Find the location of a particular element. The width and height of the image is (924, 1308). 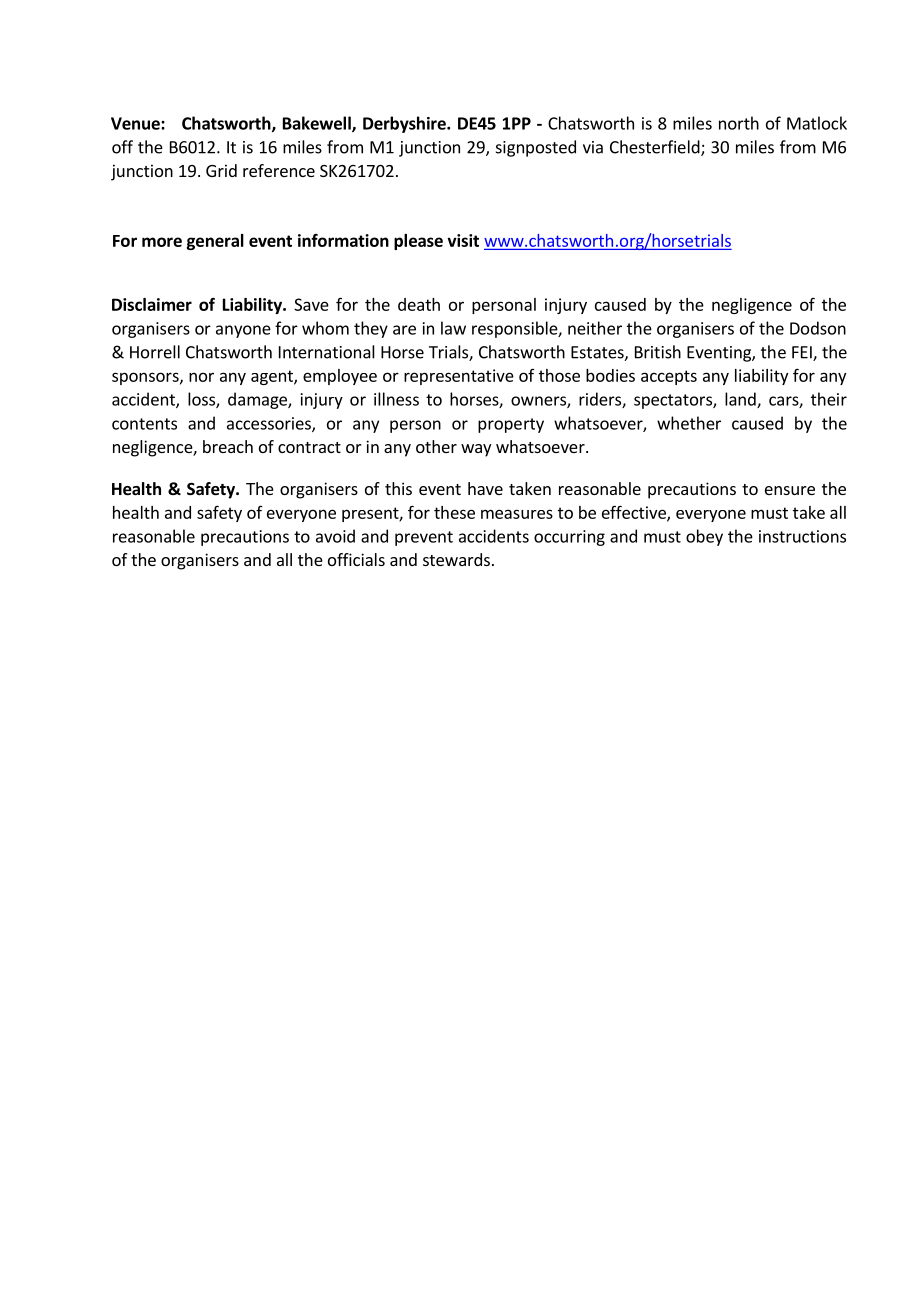

obey is located at coordinates (704, 537).
